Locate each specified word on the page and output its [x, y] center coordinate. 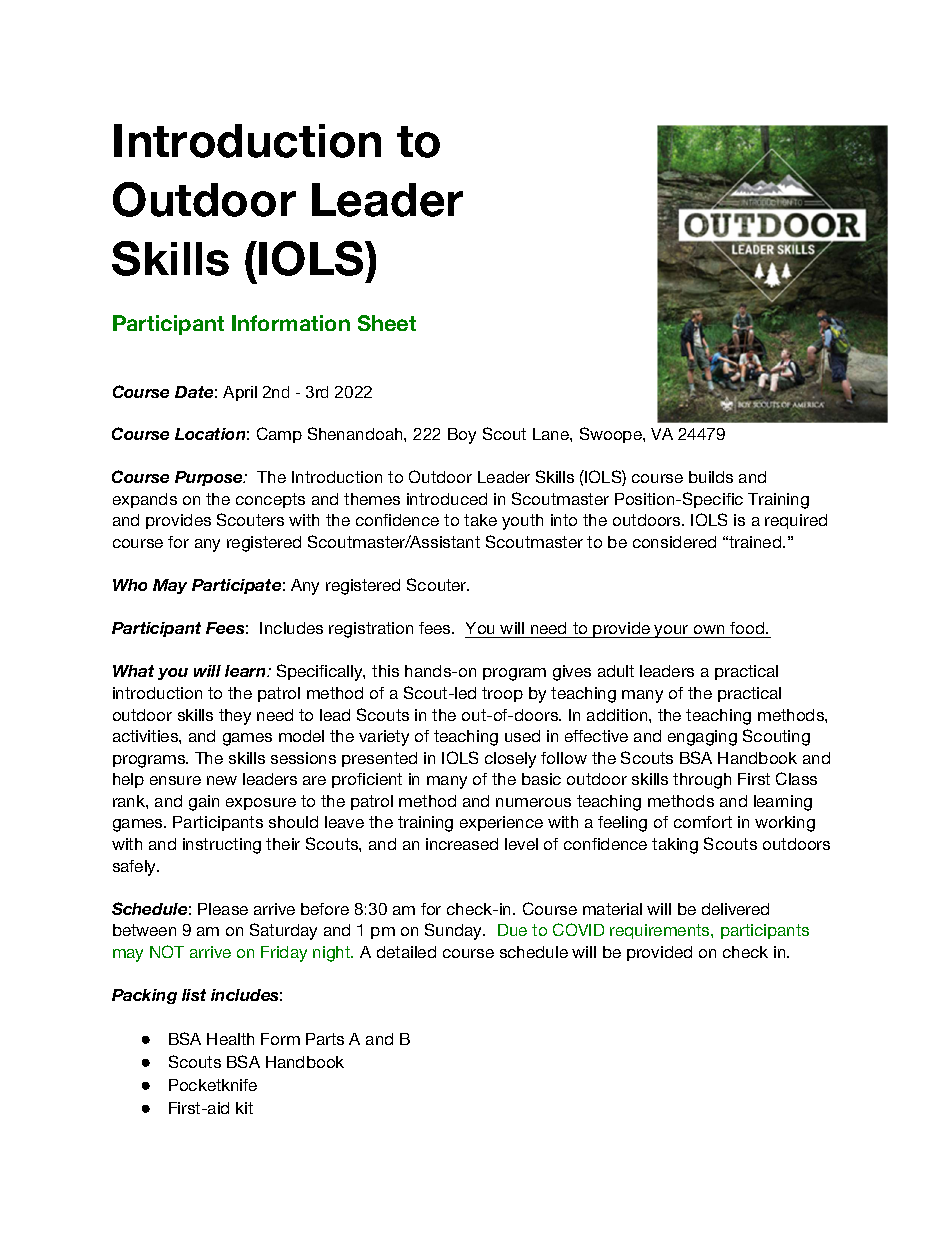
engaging [702, 738]
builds [711, 477]
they [235, 717]
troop [502, 694]
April [240, 393]
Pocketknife [213, 1085]
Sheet [387, 323]
